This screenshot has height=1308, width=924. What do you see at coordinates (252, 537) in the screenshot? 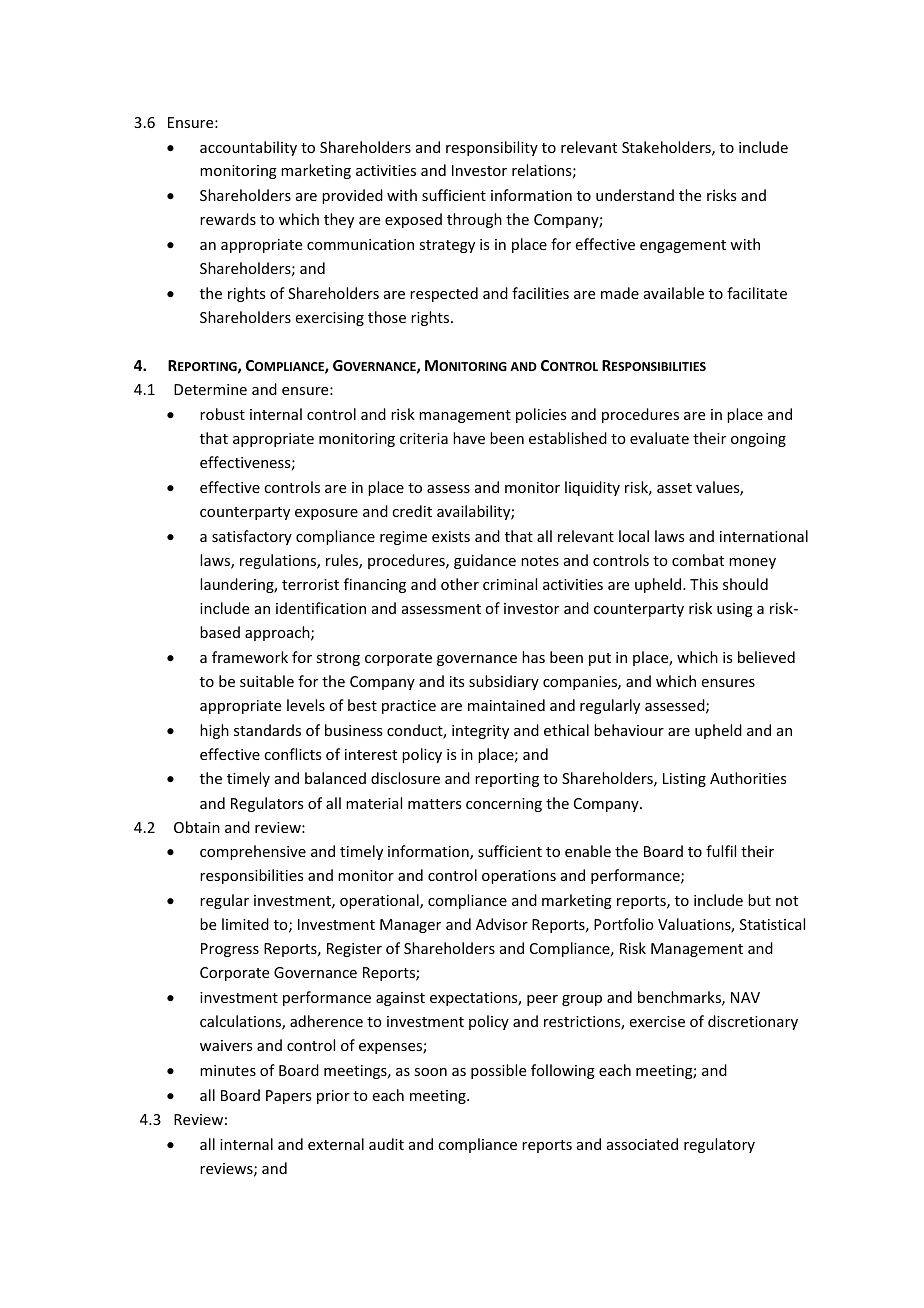
I see `satisfactory` at bounding box center [252, 537].
